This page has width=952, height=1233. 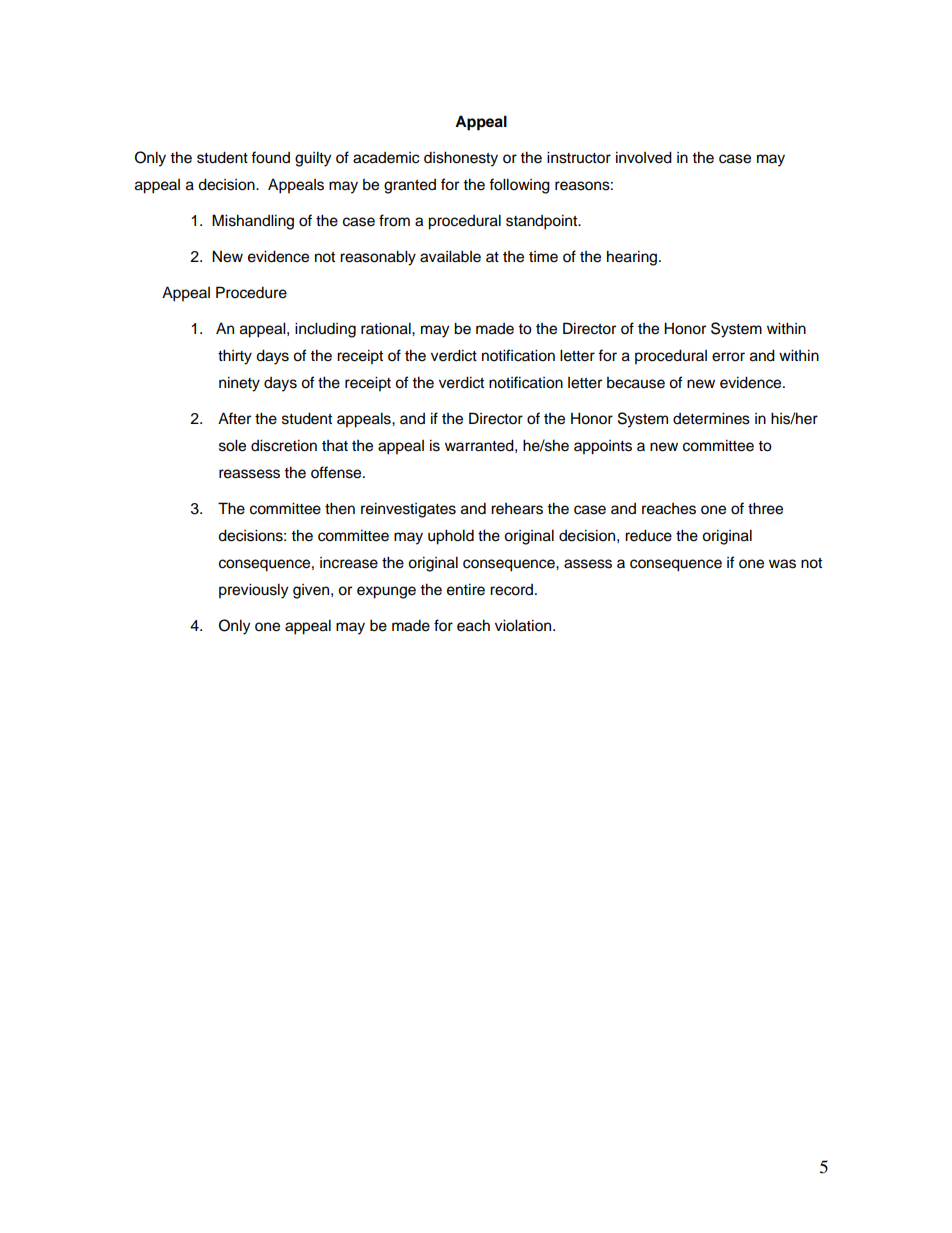 What do you see at coordinates (524, 625) in the page?
I see `violation` at bounding box center [524, 625].
